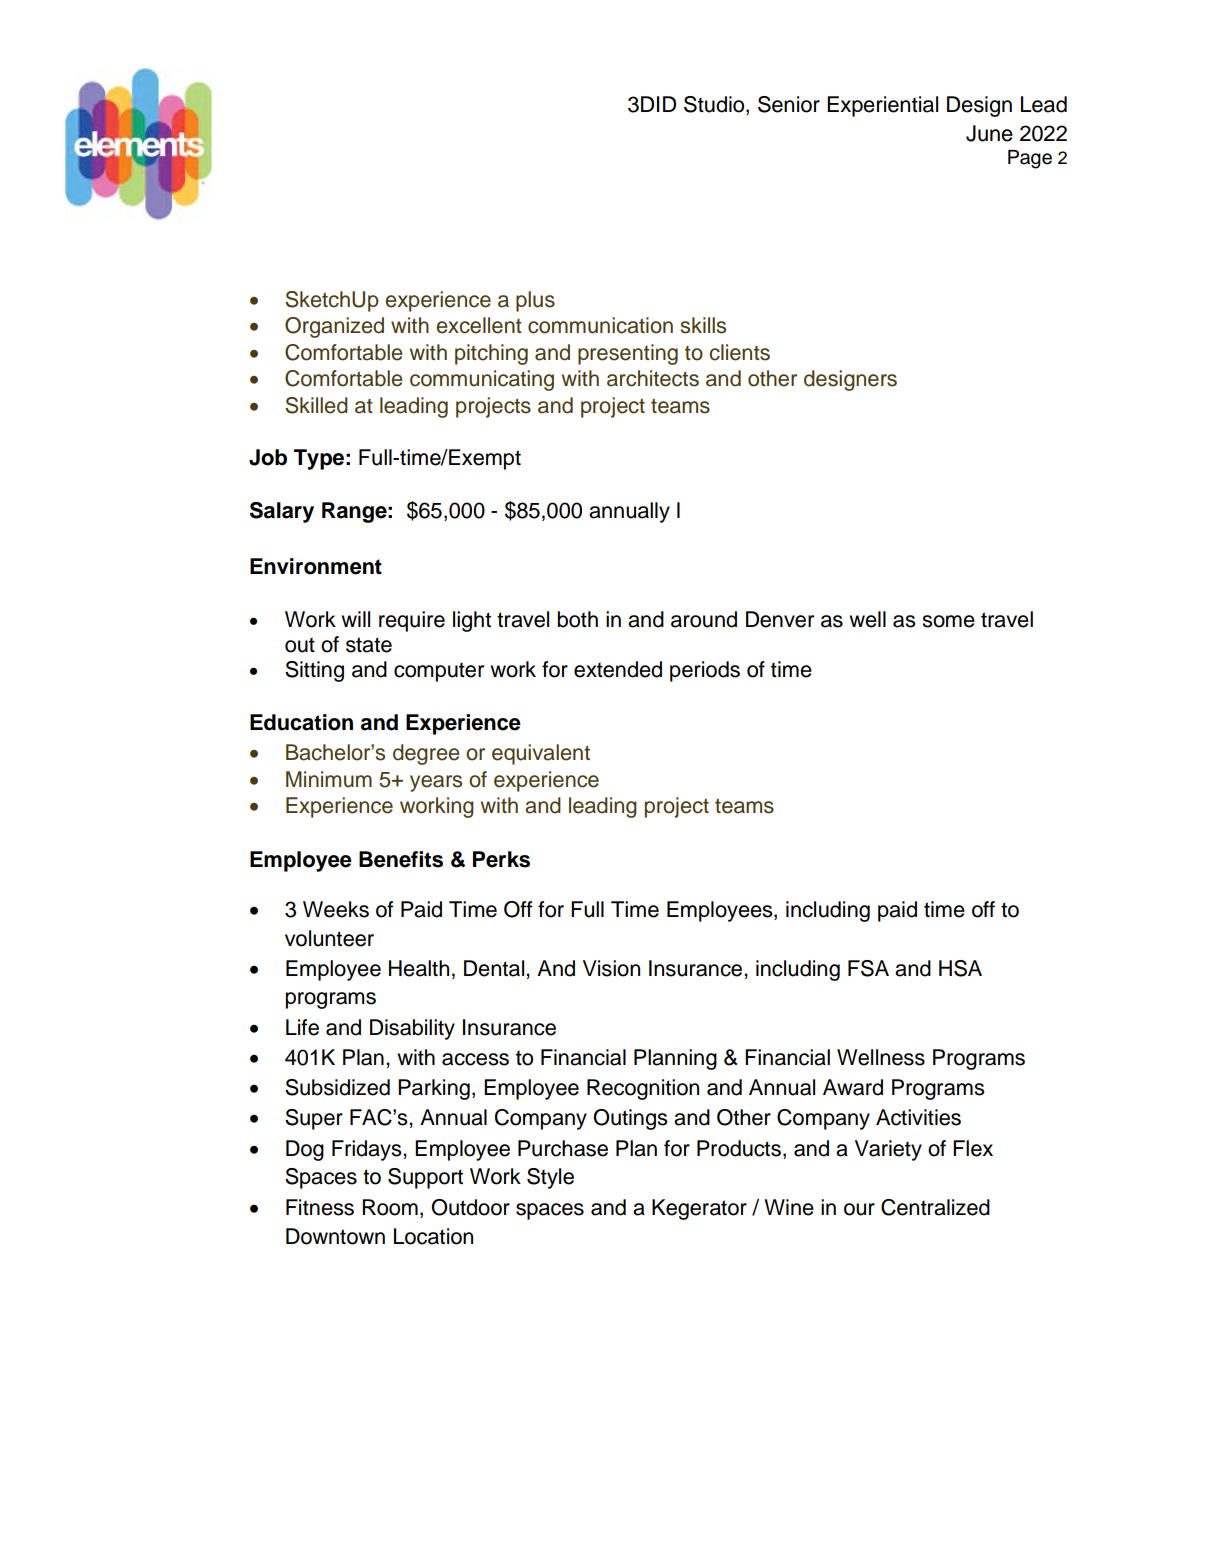 The width and height of the screenshot is (1210, 1566). I want to click on state, so click(369, 645).
